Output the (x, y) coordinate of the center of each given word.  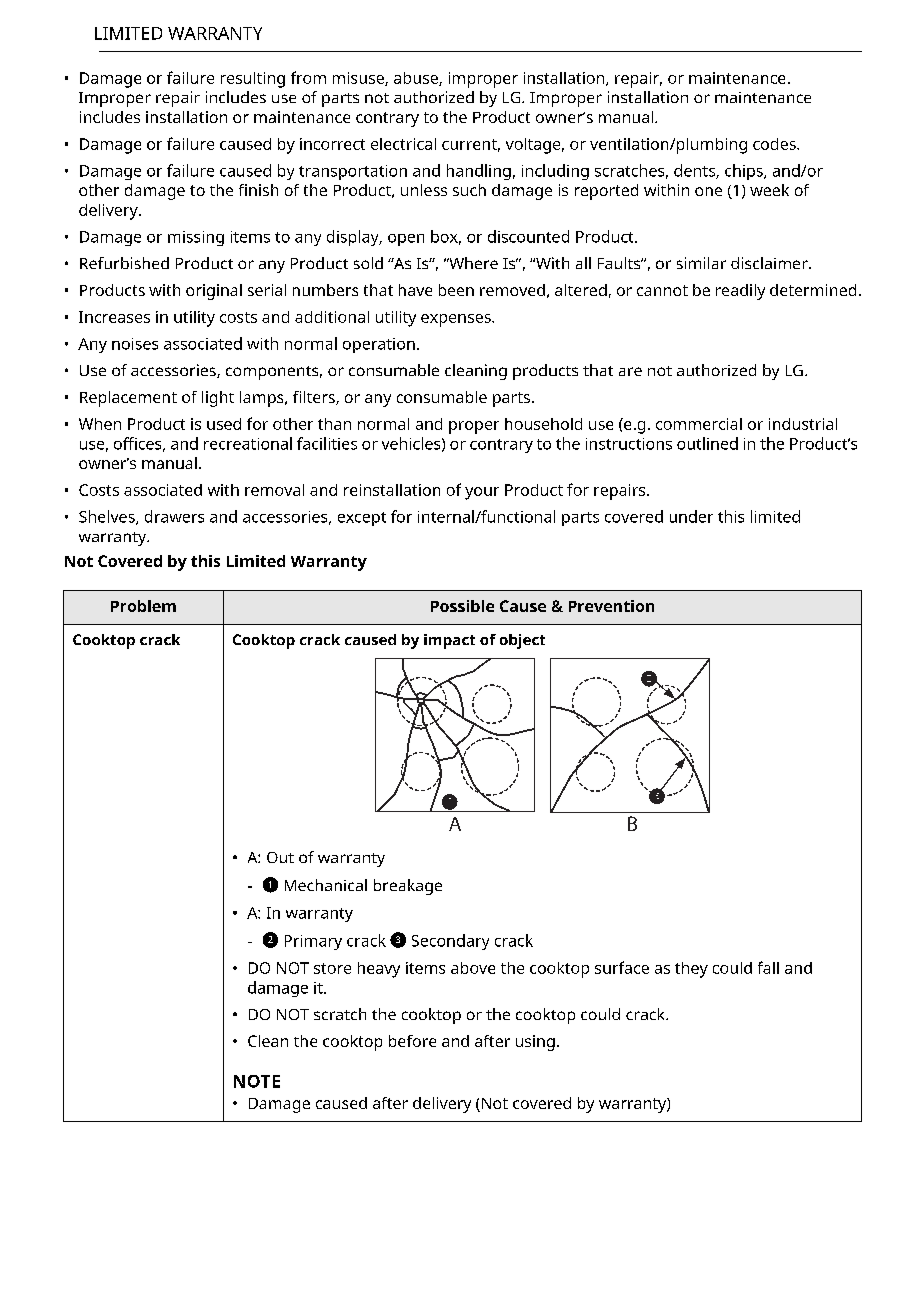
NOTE (257, 1081)
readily (740, 292)
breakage (408, 887)
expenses (457, 320)
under (691, 516)
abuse (417, 79)
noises (135, 344)
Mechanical (326, 885)
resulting (253, 80)
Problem (143, 606)
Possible (462, 606)
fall (768, 967)
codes (775, 144)
